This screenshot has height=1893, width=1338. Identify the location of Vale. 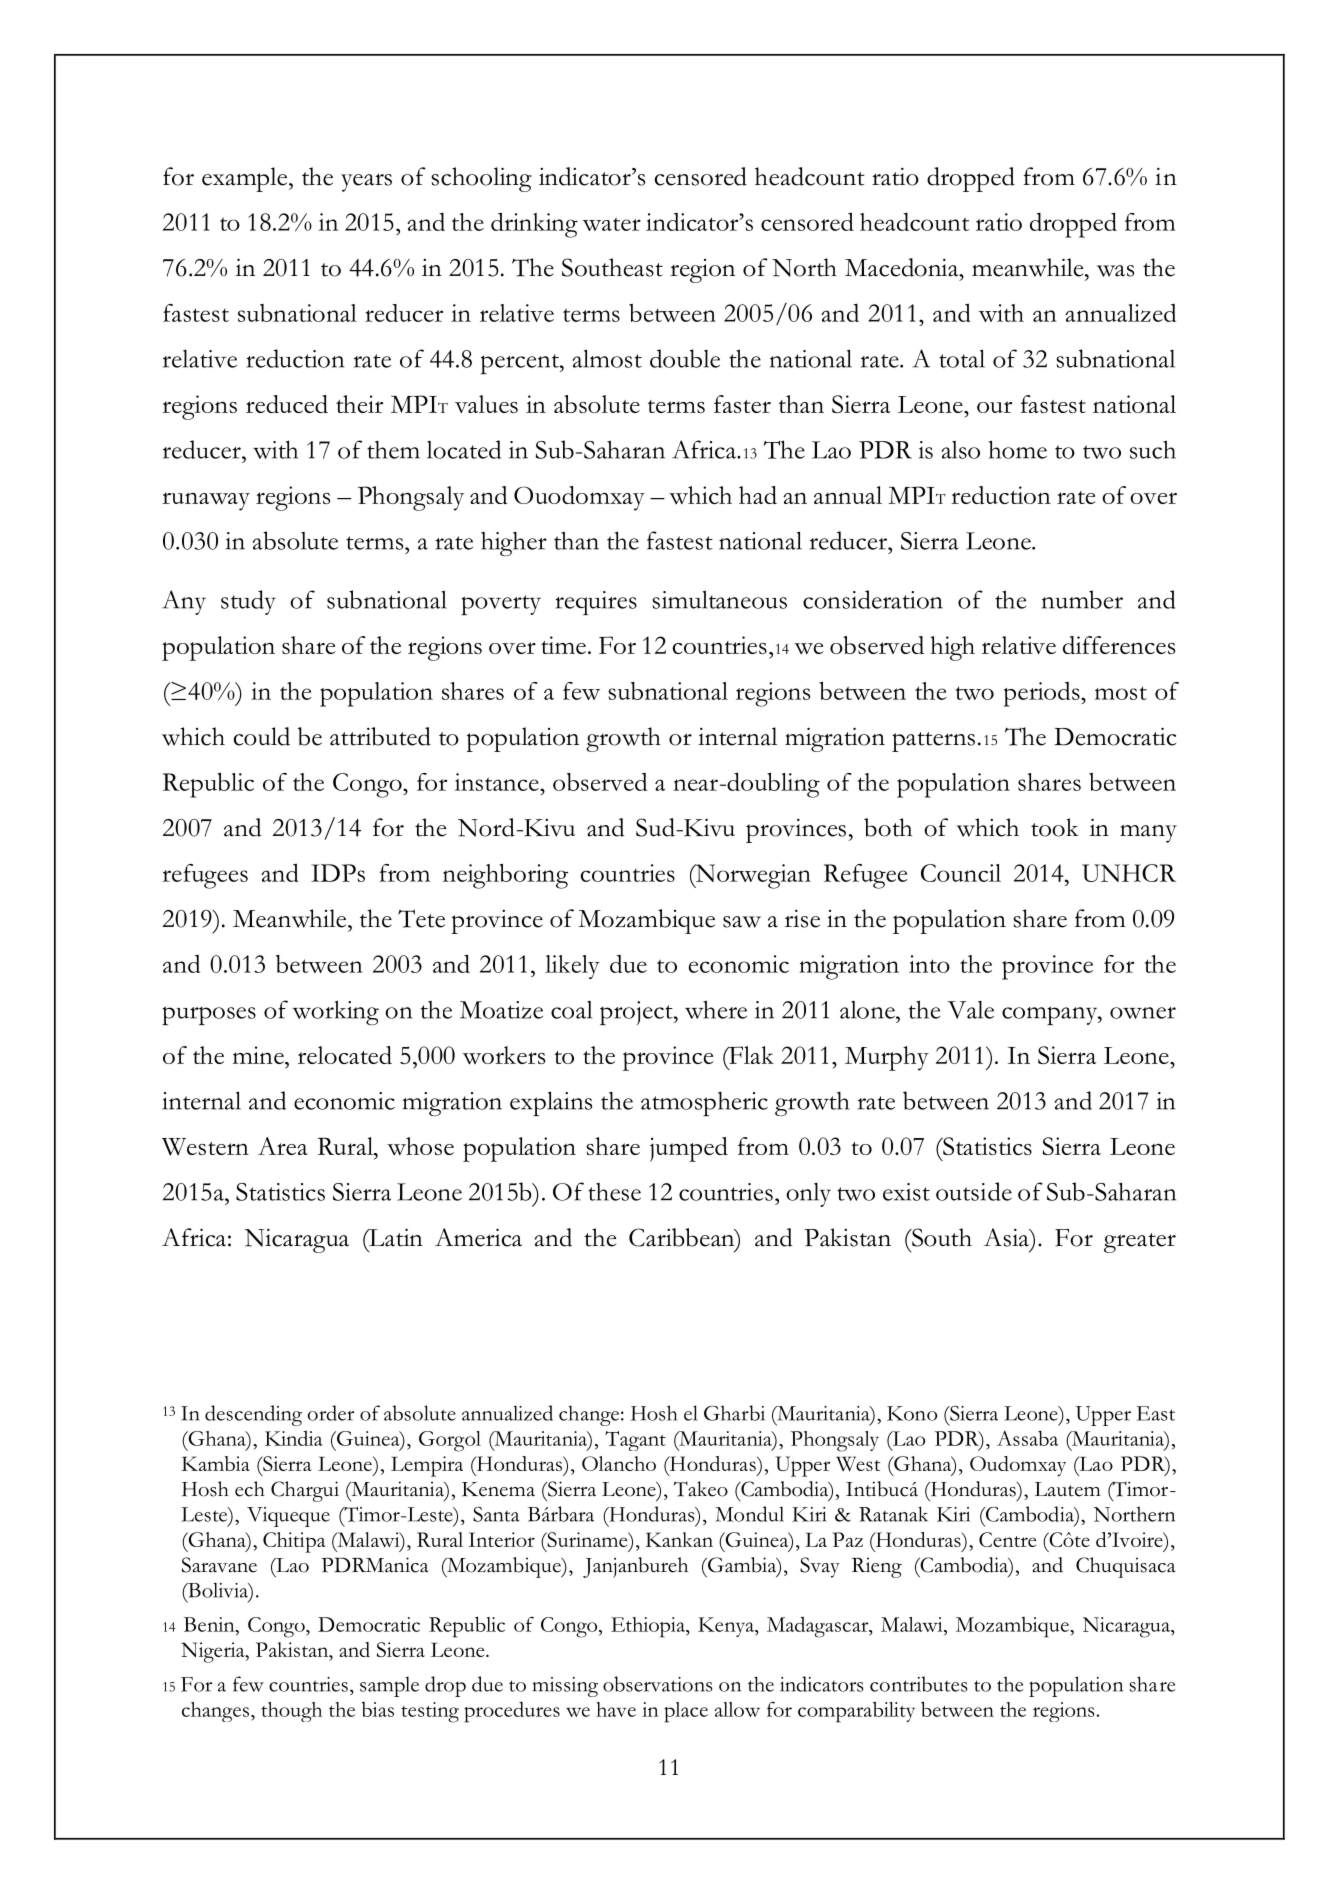
(970, 1010).
